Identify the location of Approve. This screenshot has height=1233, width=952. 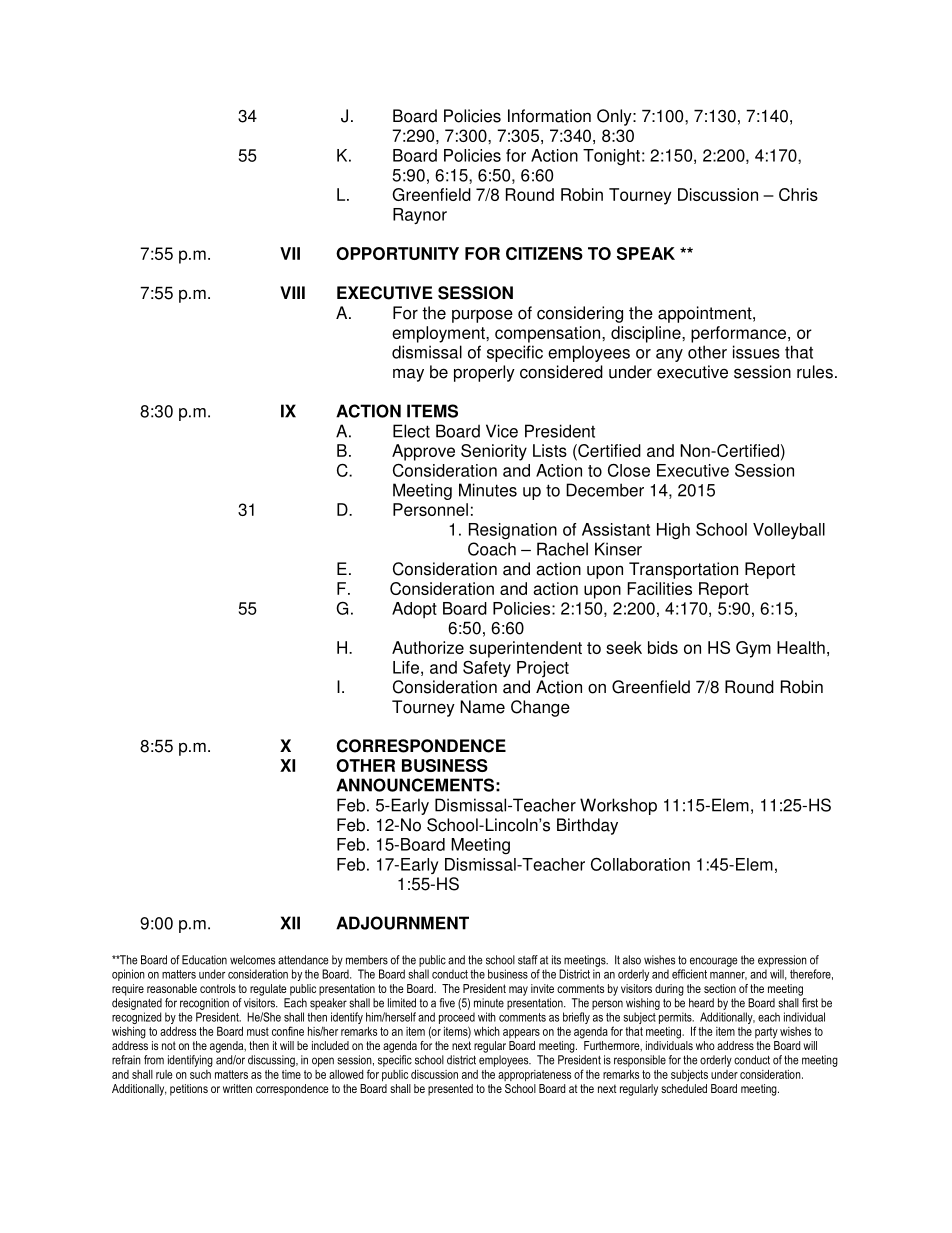
(423, 452).
